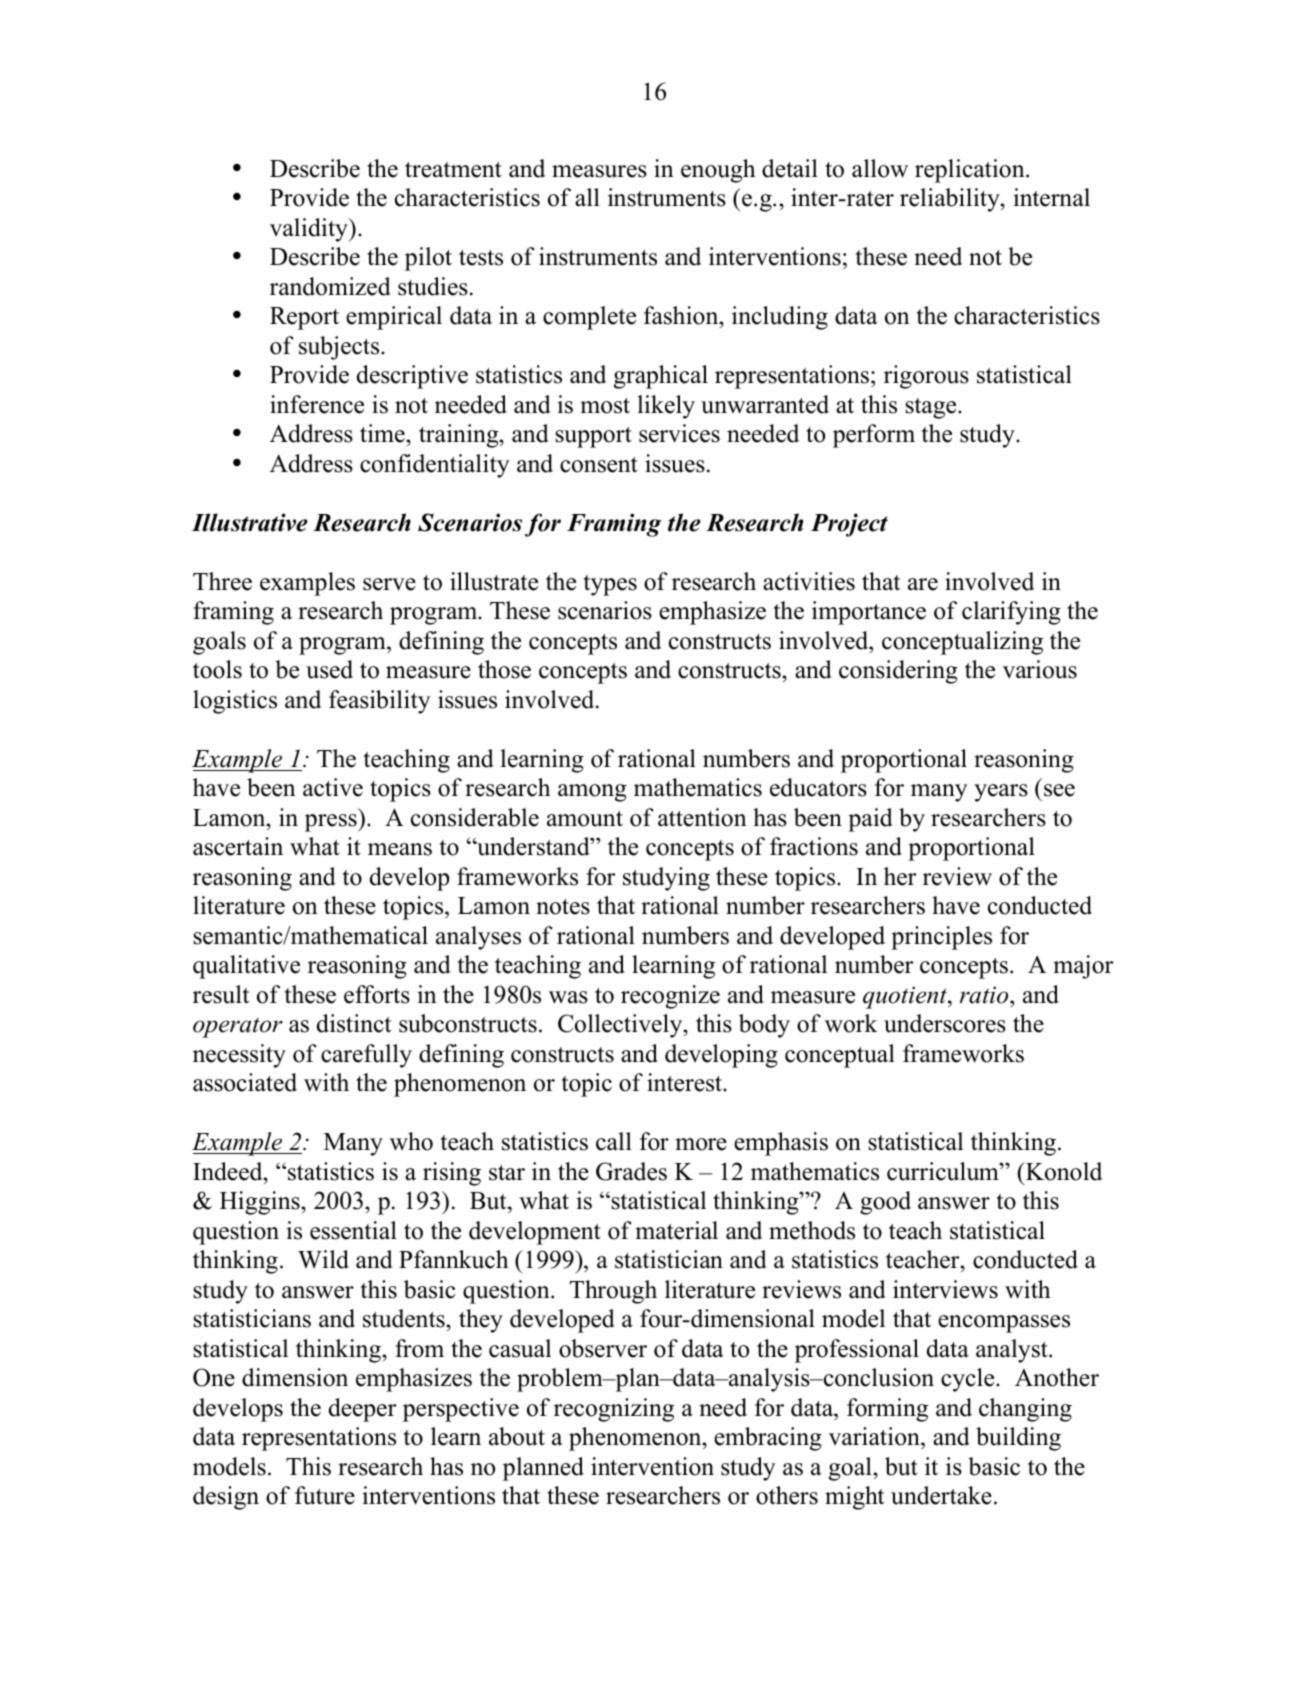  What do you see at coordinates (614, 1410) in the page?
I see `recognizing` at bounding box center [614, 1410].
